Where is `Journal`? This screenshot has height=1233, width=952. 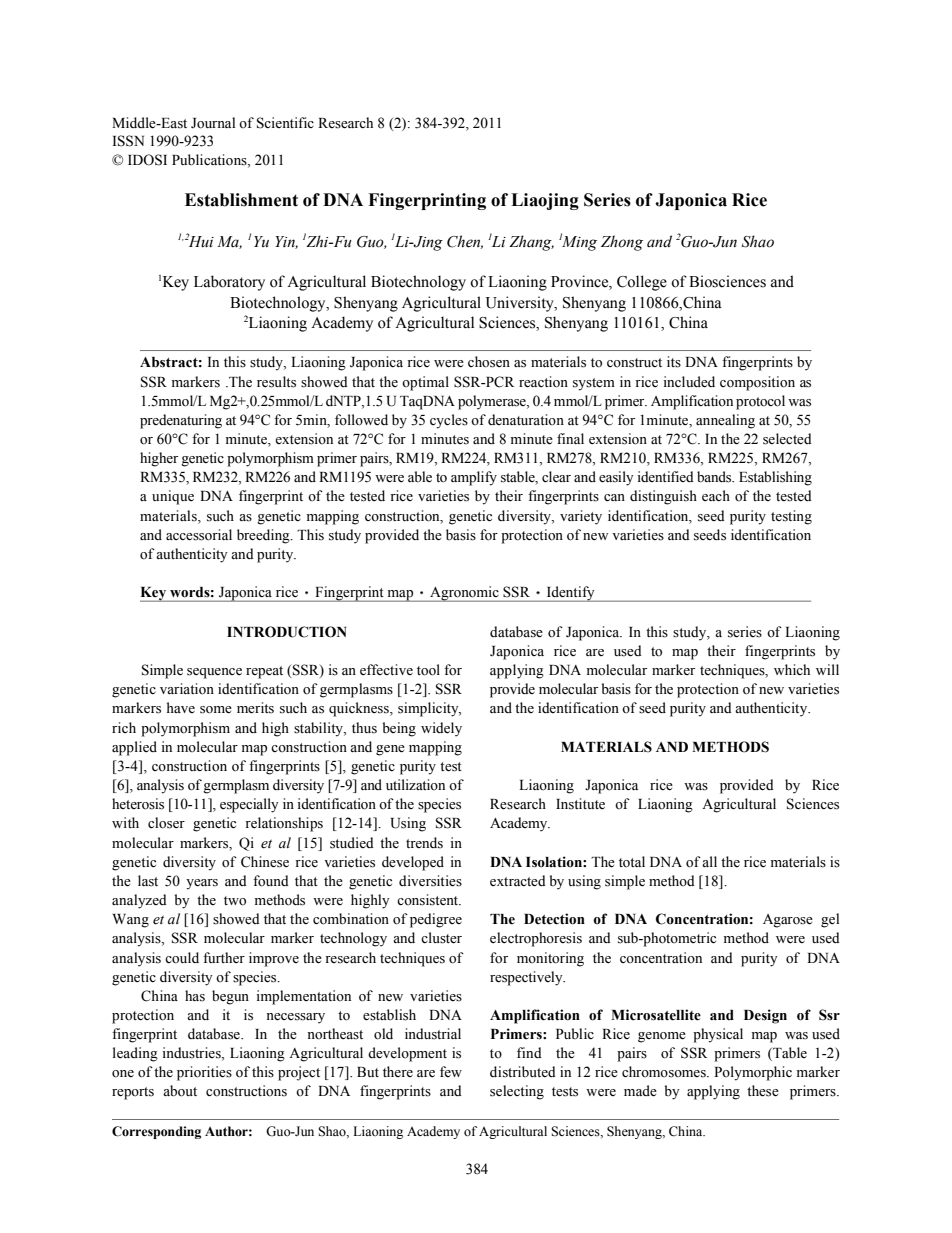
Journal is located at coordinates (213, 123).
